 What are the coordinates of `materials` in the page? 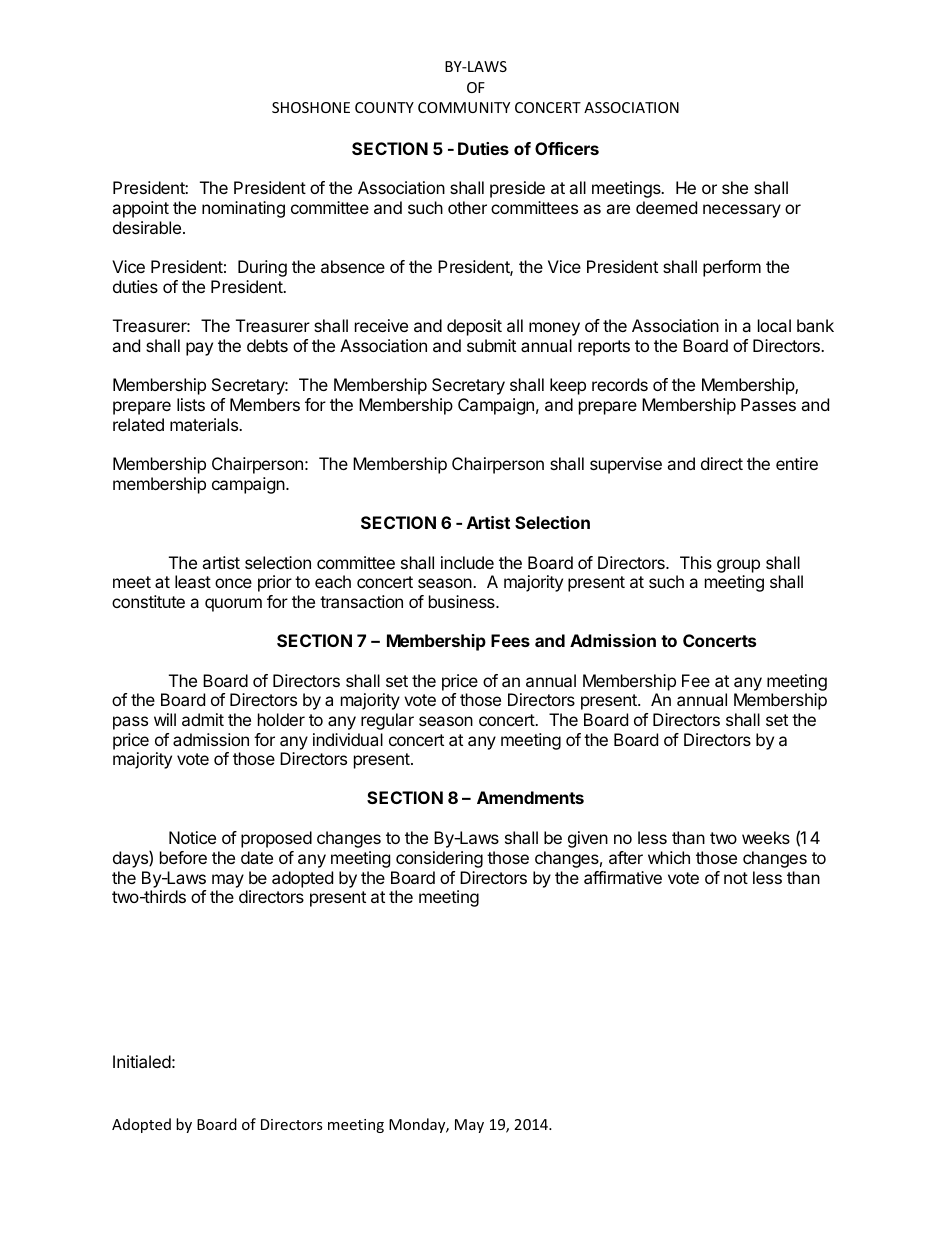 It's located at (205, 424).
